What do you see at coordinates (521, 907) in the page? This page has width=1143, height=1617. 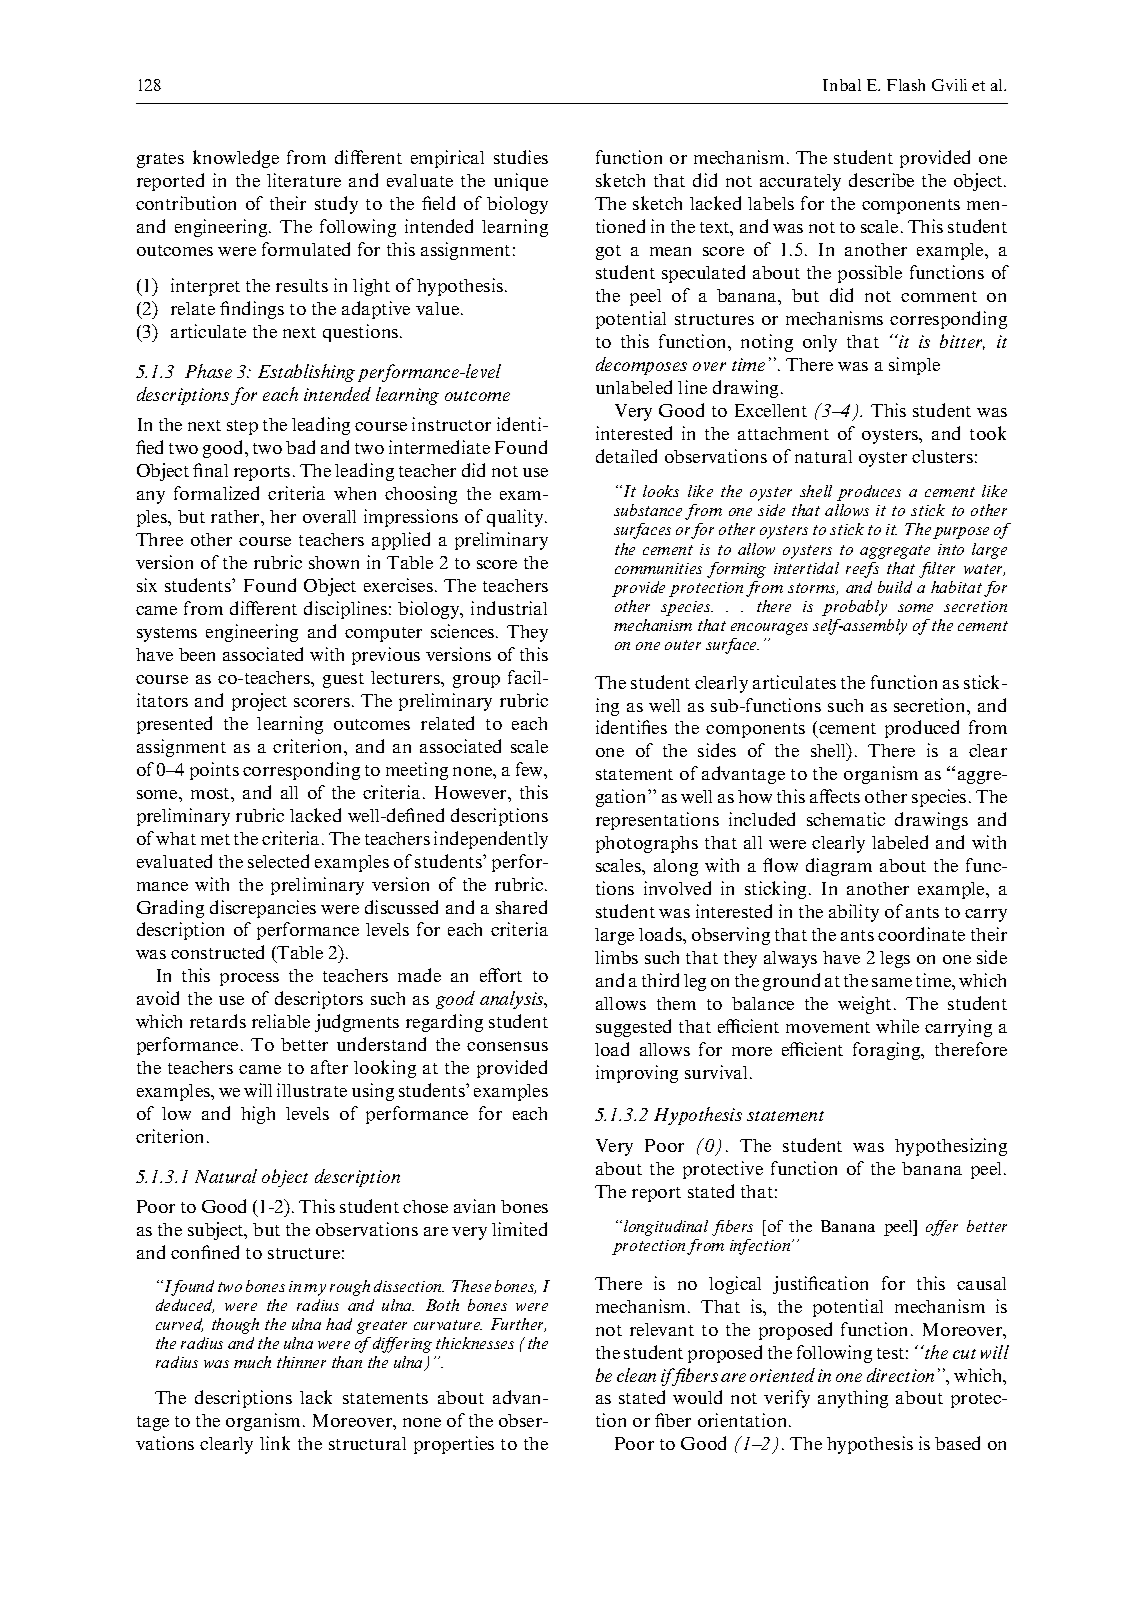 I see `shared` at bounding box center [521, 907].
